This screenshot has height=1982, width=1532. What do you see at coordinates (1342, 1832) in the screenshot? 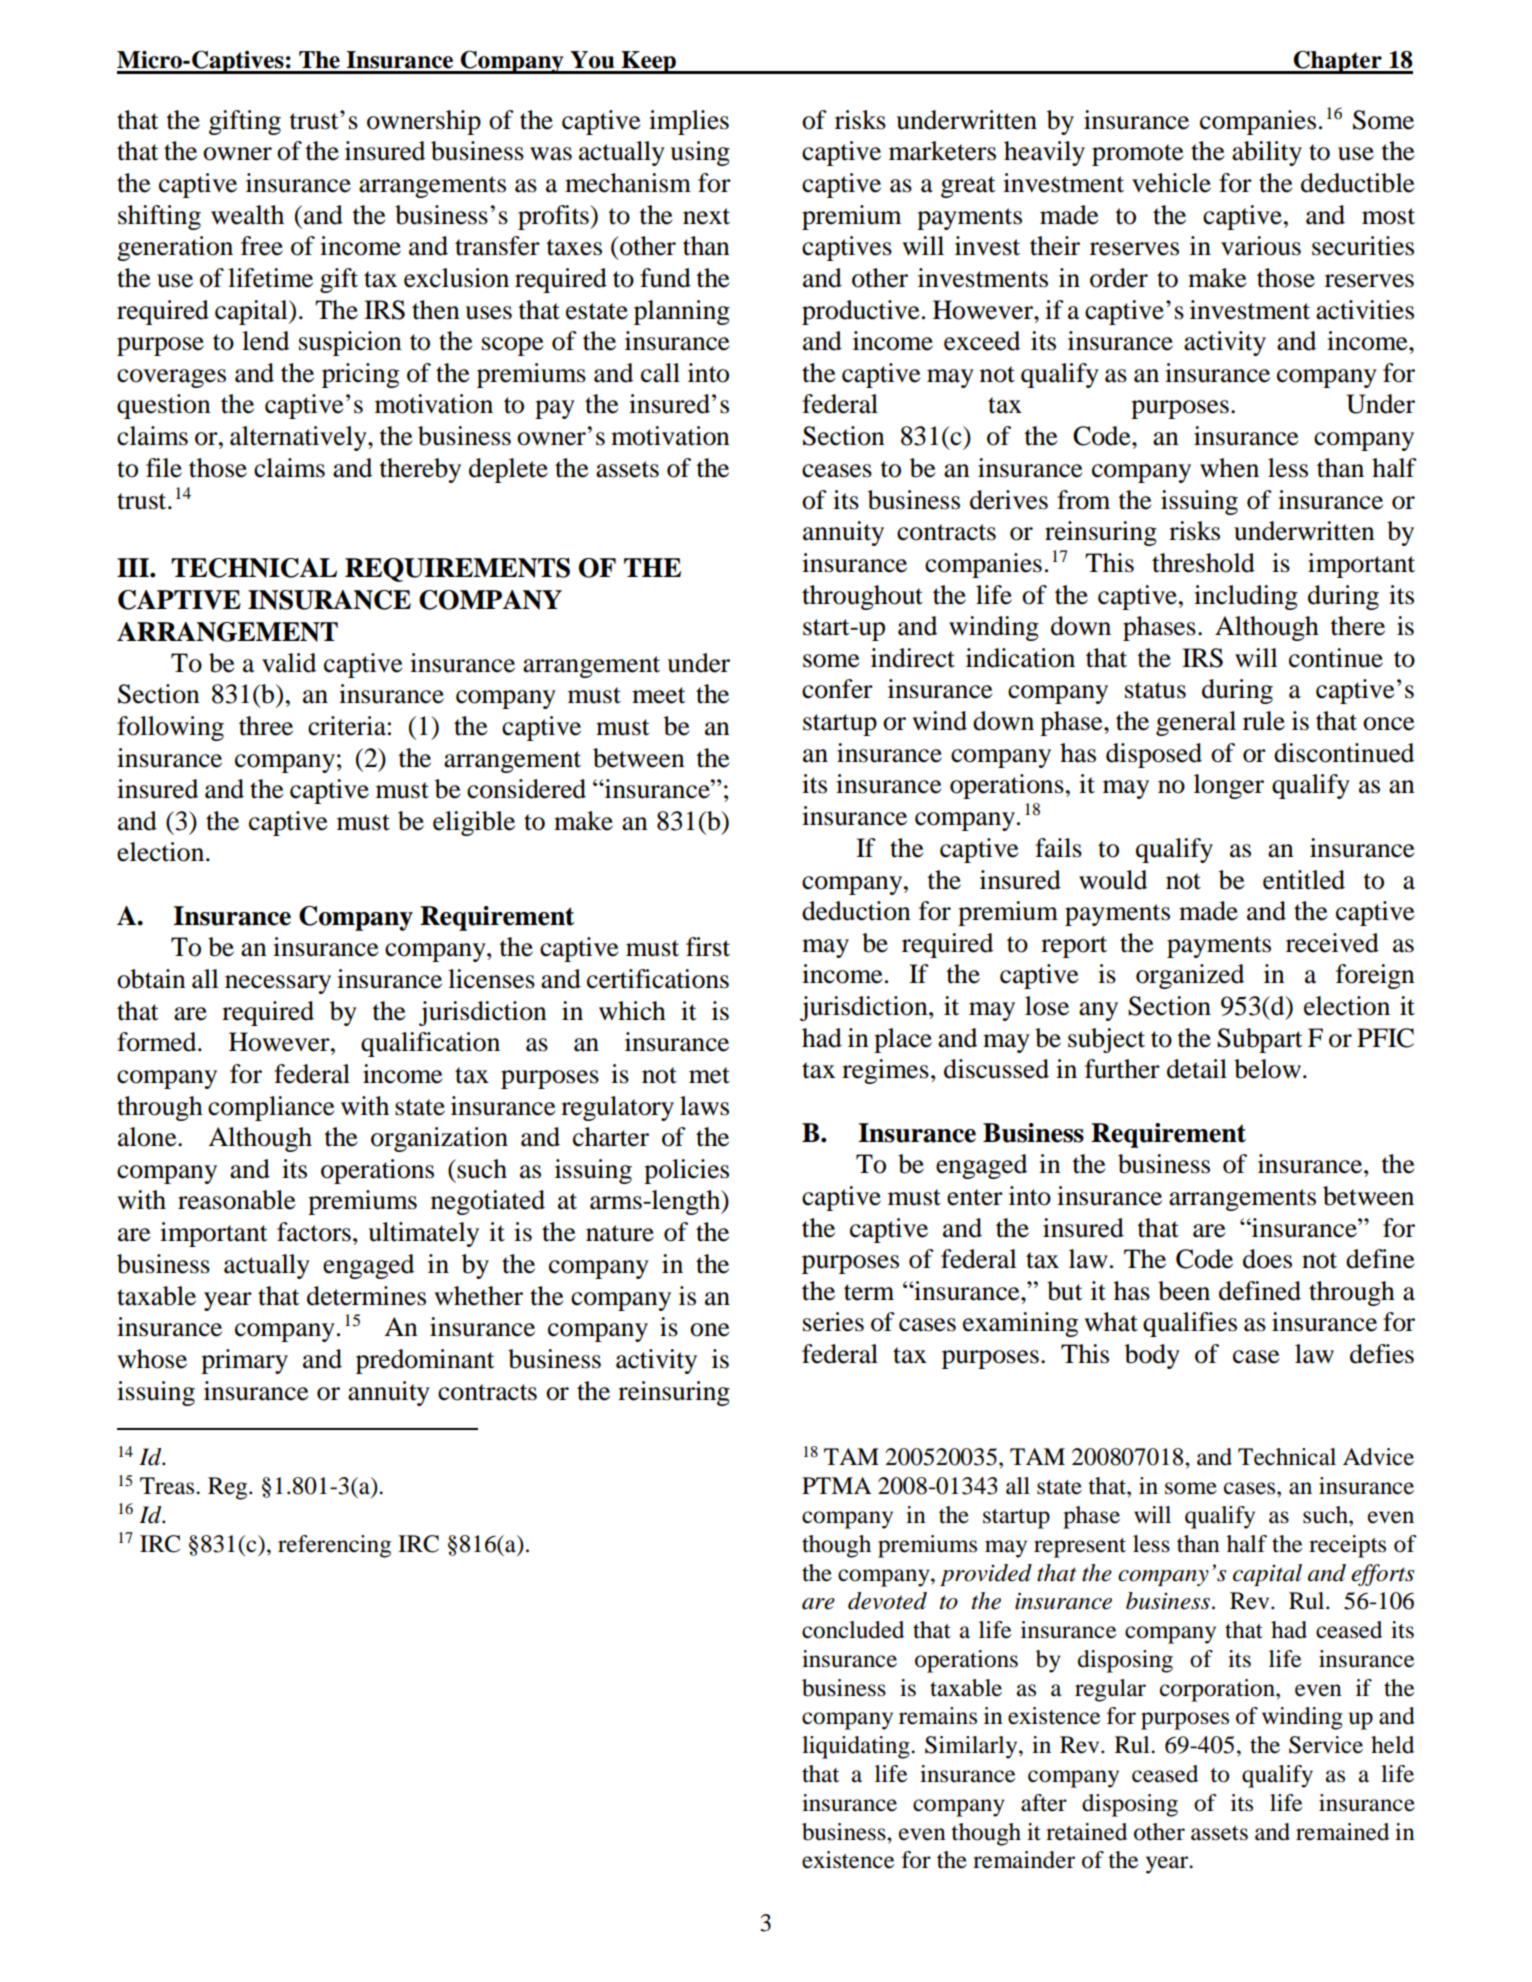
I see `remained` at bounding box center [1342, 1832].
